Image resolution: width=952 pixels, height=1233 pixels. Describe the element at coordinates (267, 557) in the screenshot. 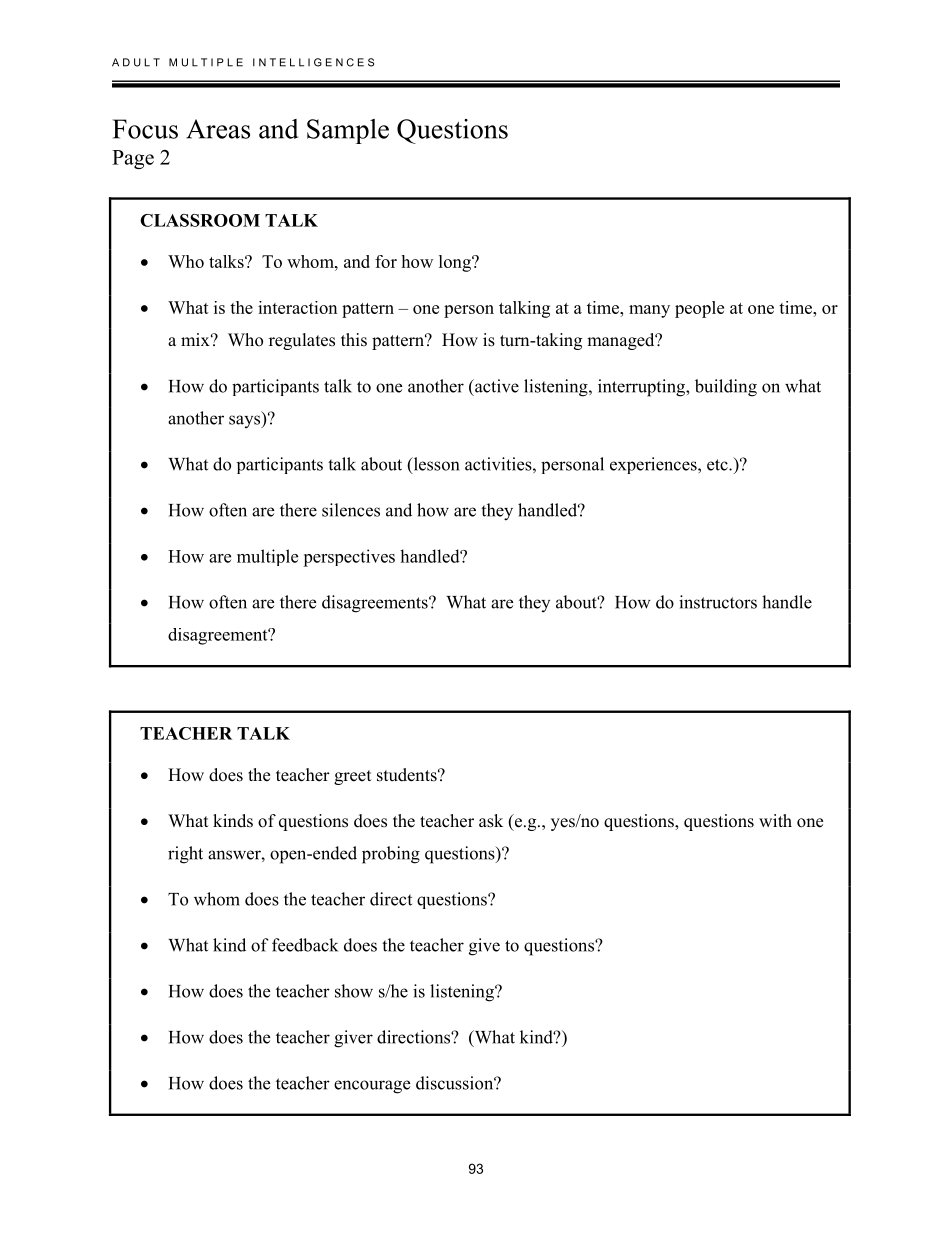

I see `multiple` at that location.
